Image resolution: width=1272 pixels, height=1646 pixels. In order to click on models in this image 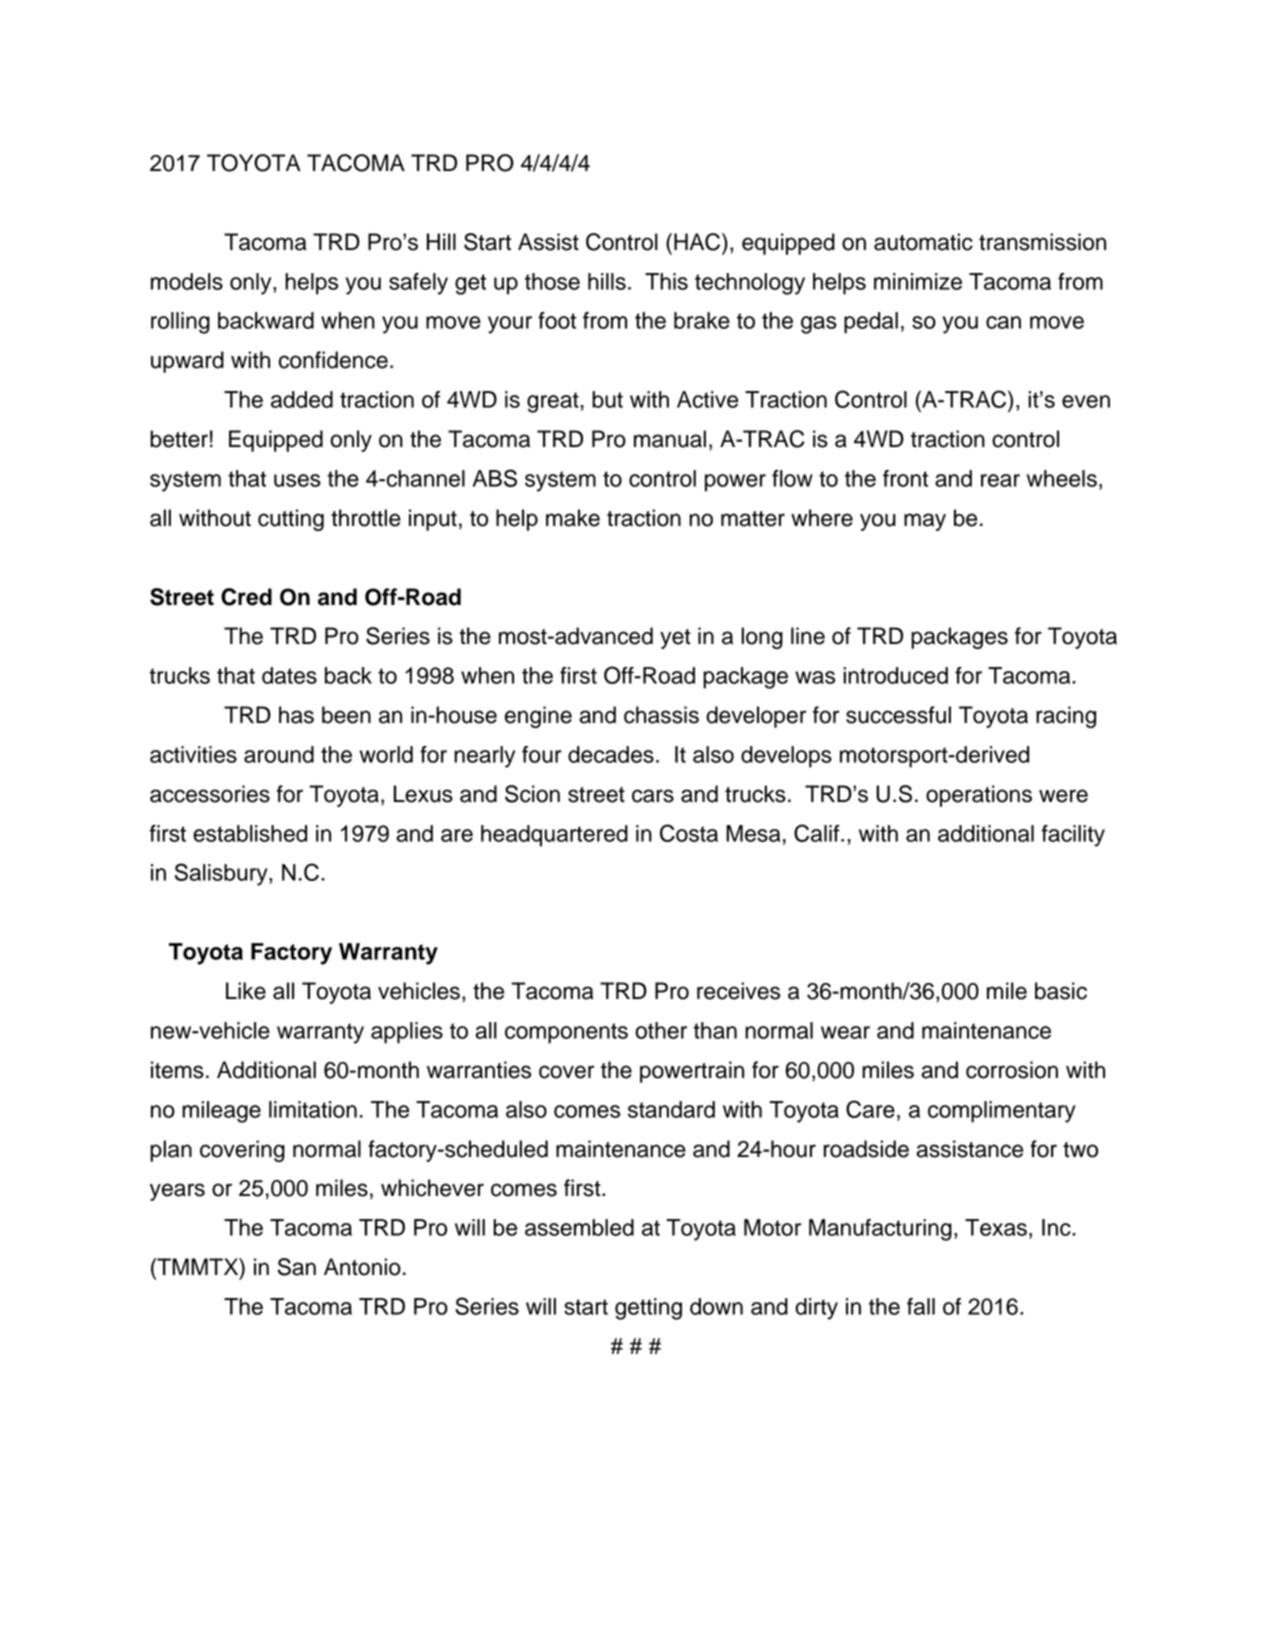, I will do `click(187, 281)`.
